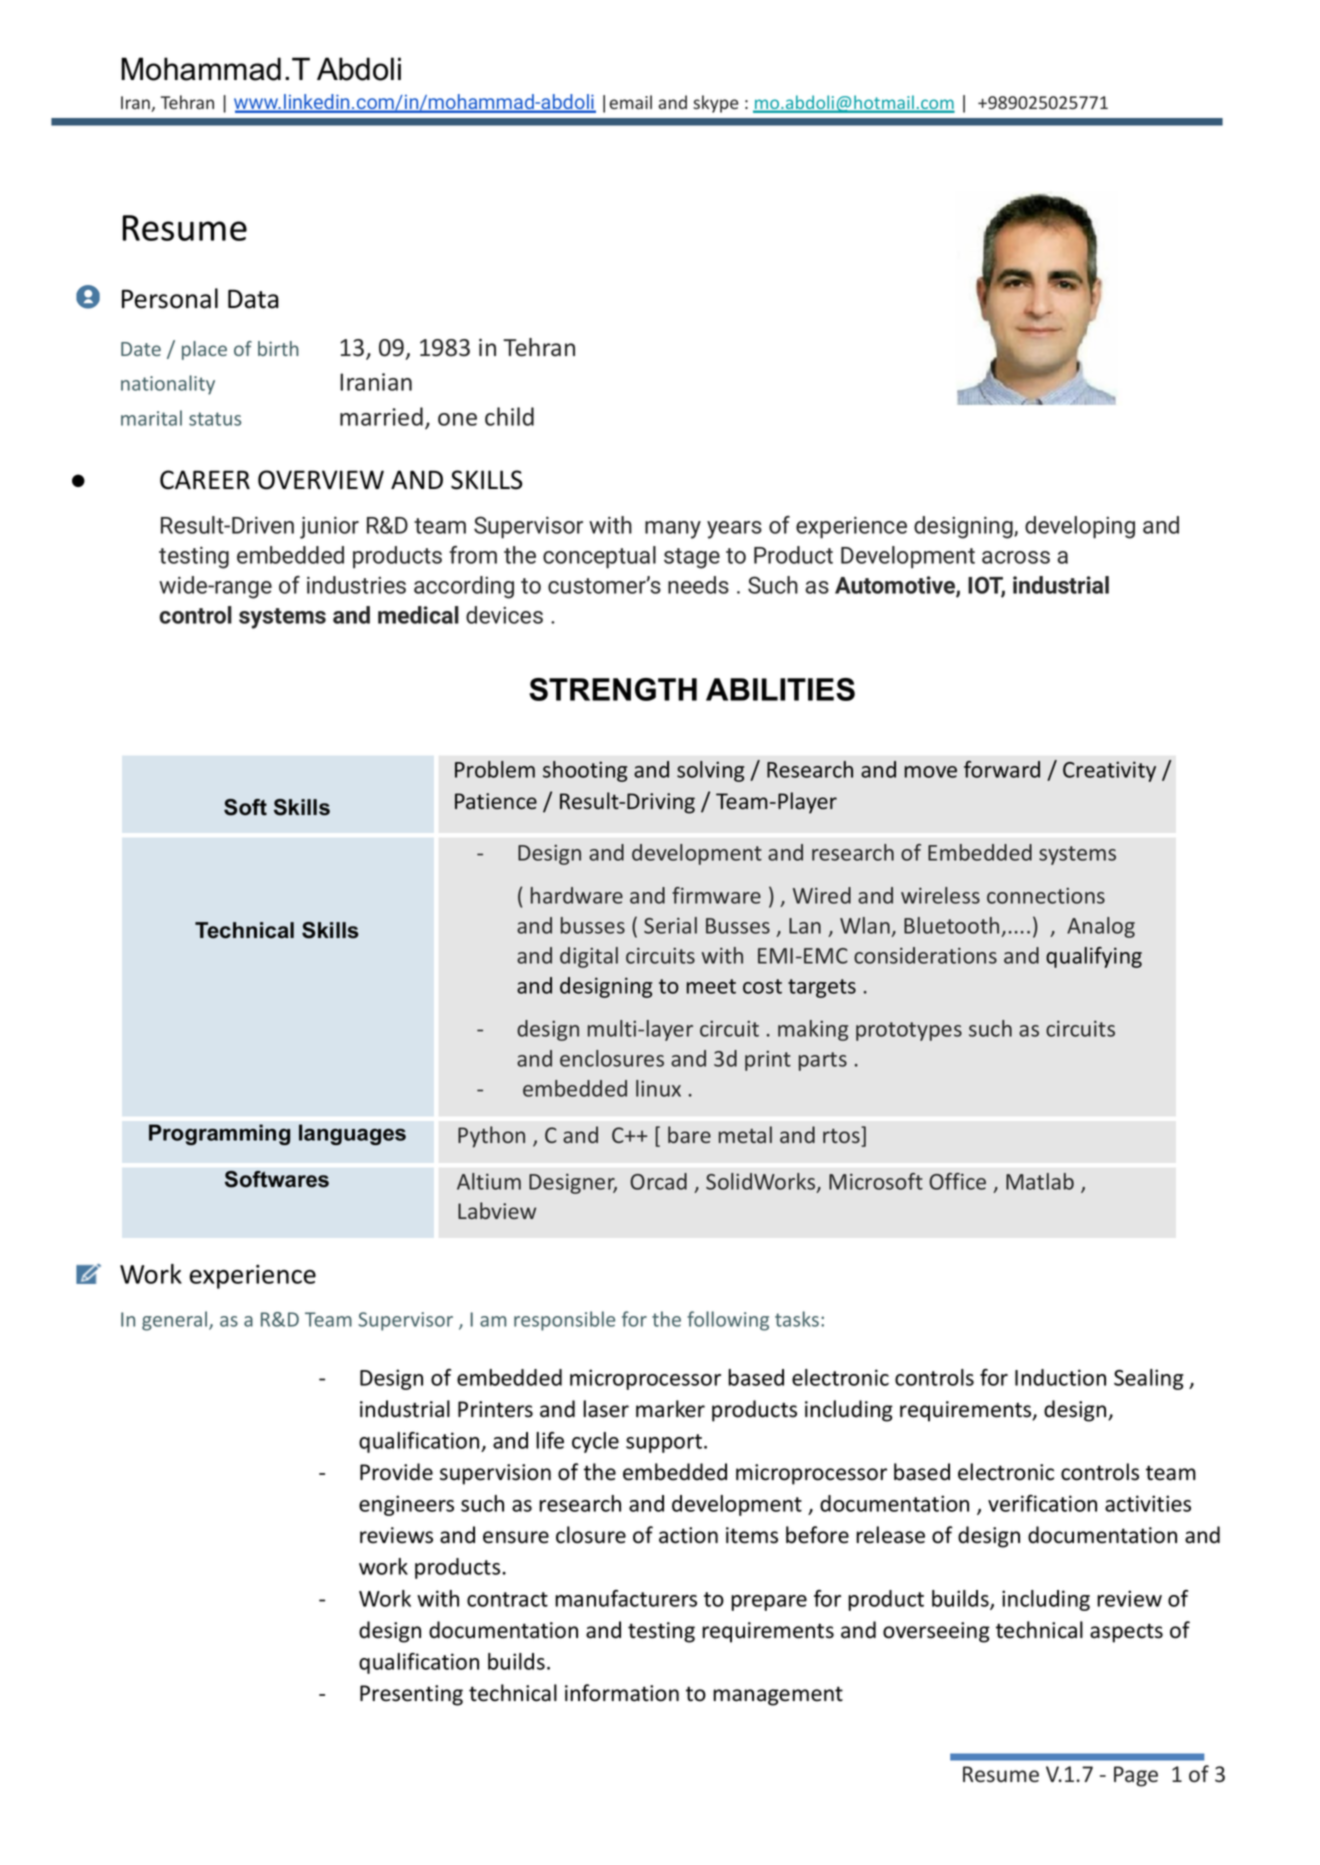 The height and width of the screenshot is (1865, 1320). Describe the element at coordinates (564, 1321) in the screenshot. I see `responsible` at that location.
